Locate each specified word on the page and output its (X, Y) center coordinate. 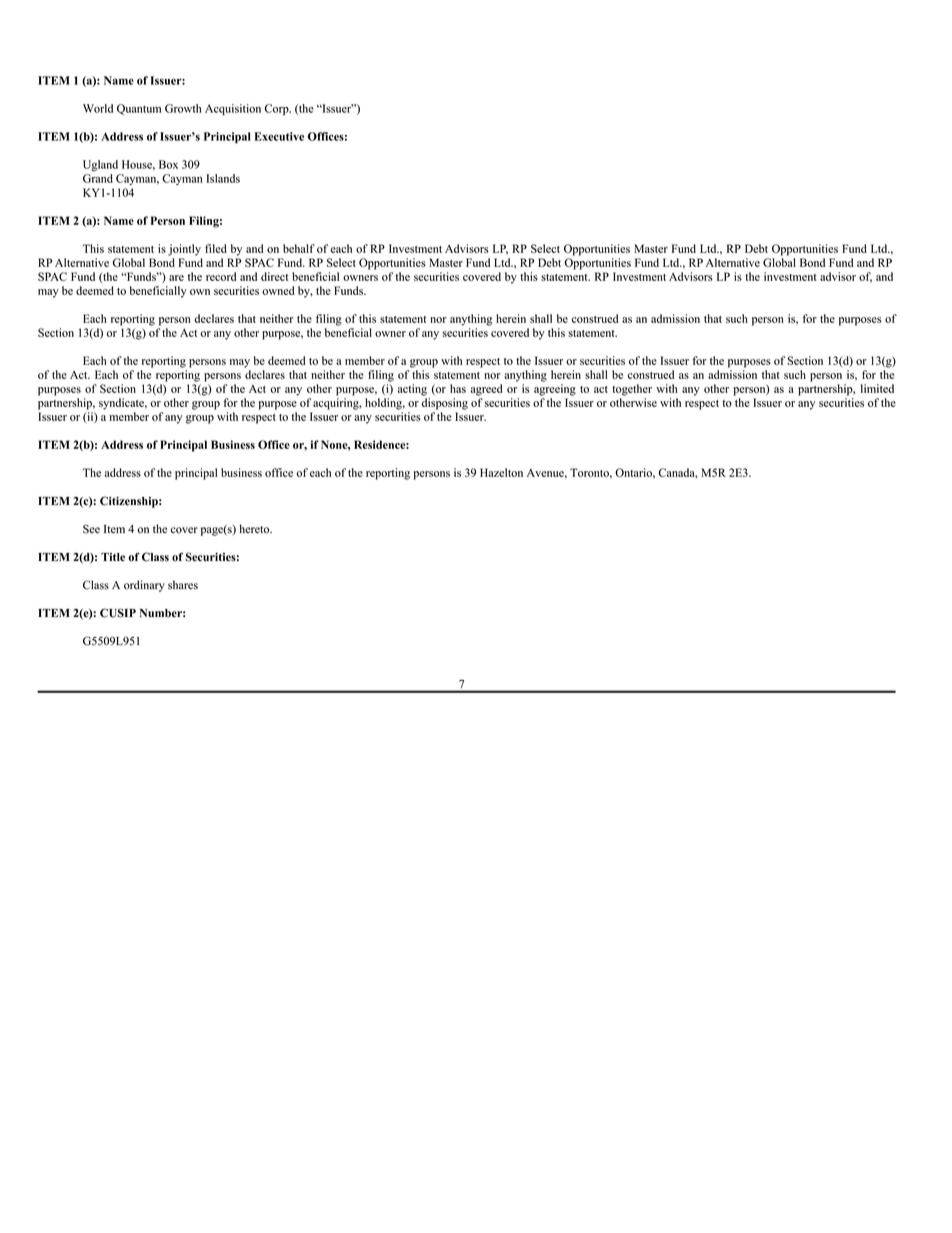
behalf (299, 248)
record (221, 276)
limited (877, 388)
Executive (279, 136)
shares (183, 585)
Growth (183, 108)
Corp (278, 109)
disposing (445, 404)
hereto (255, 529)
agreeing (555, 390)
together (632, 390)
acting (412, 390)
